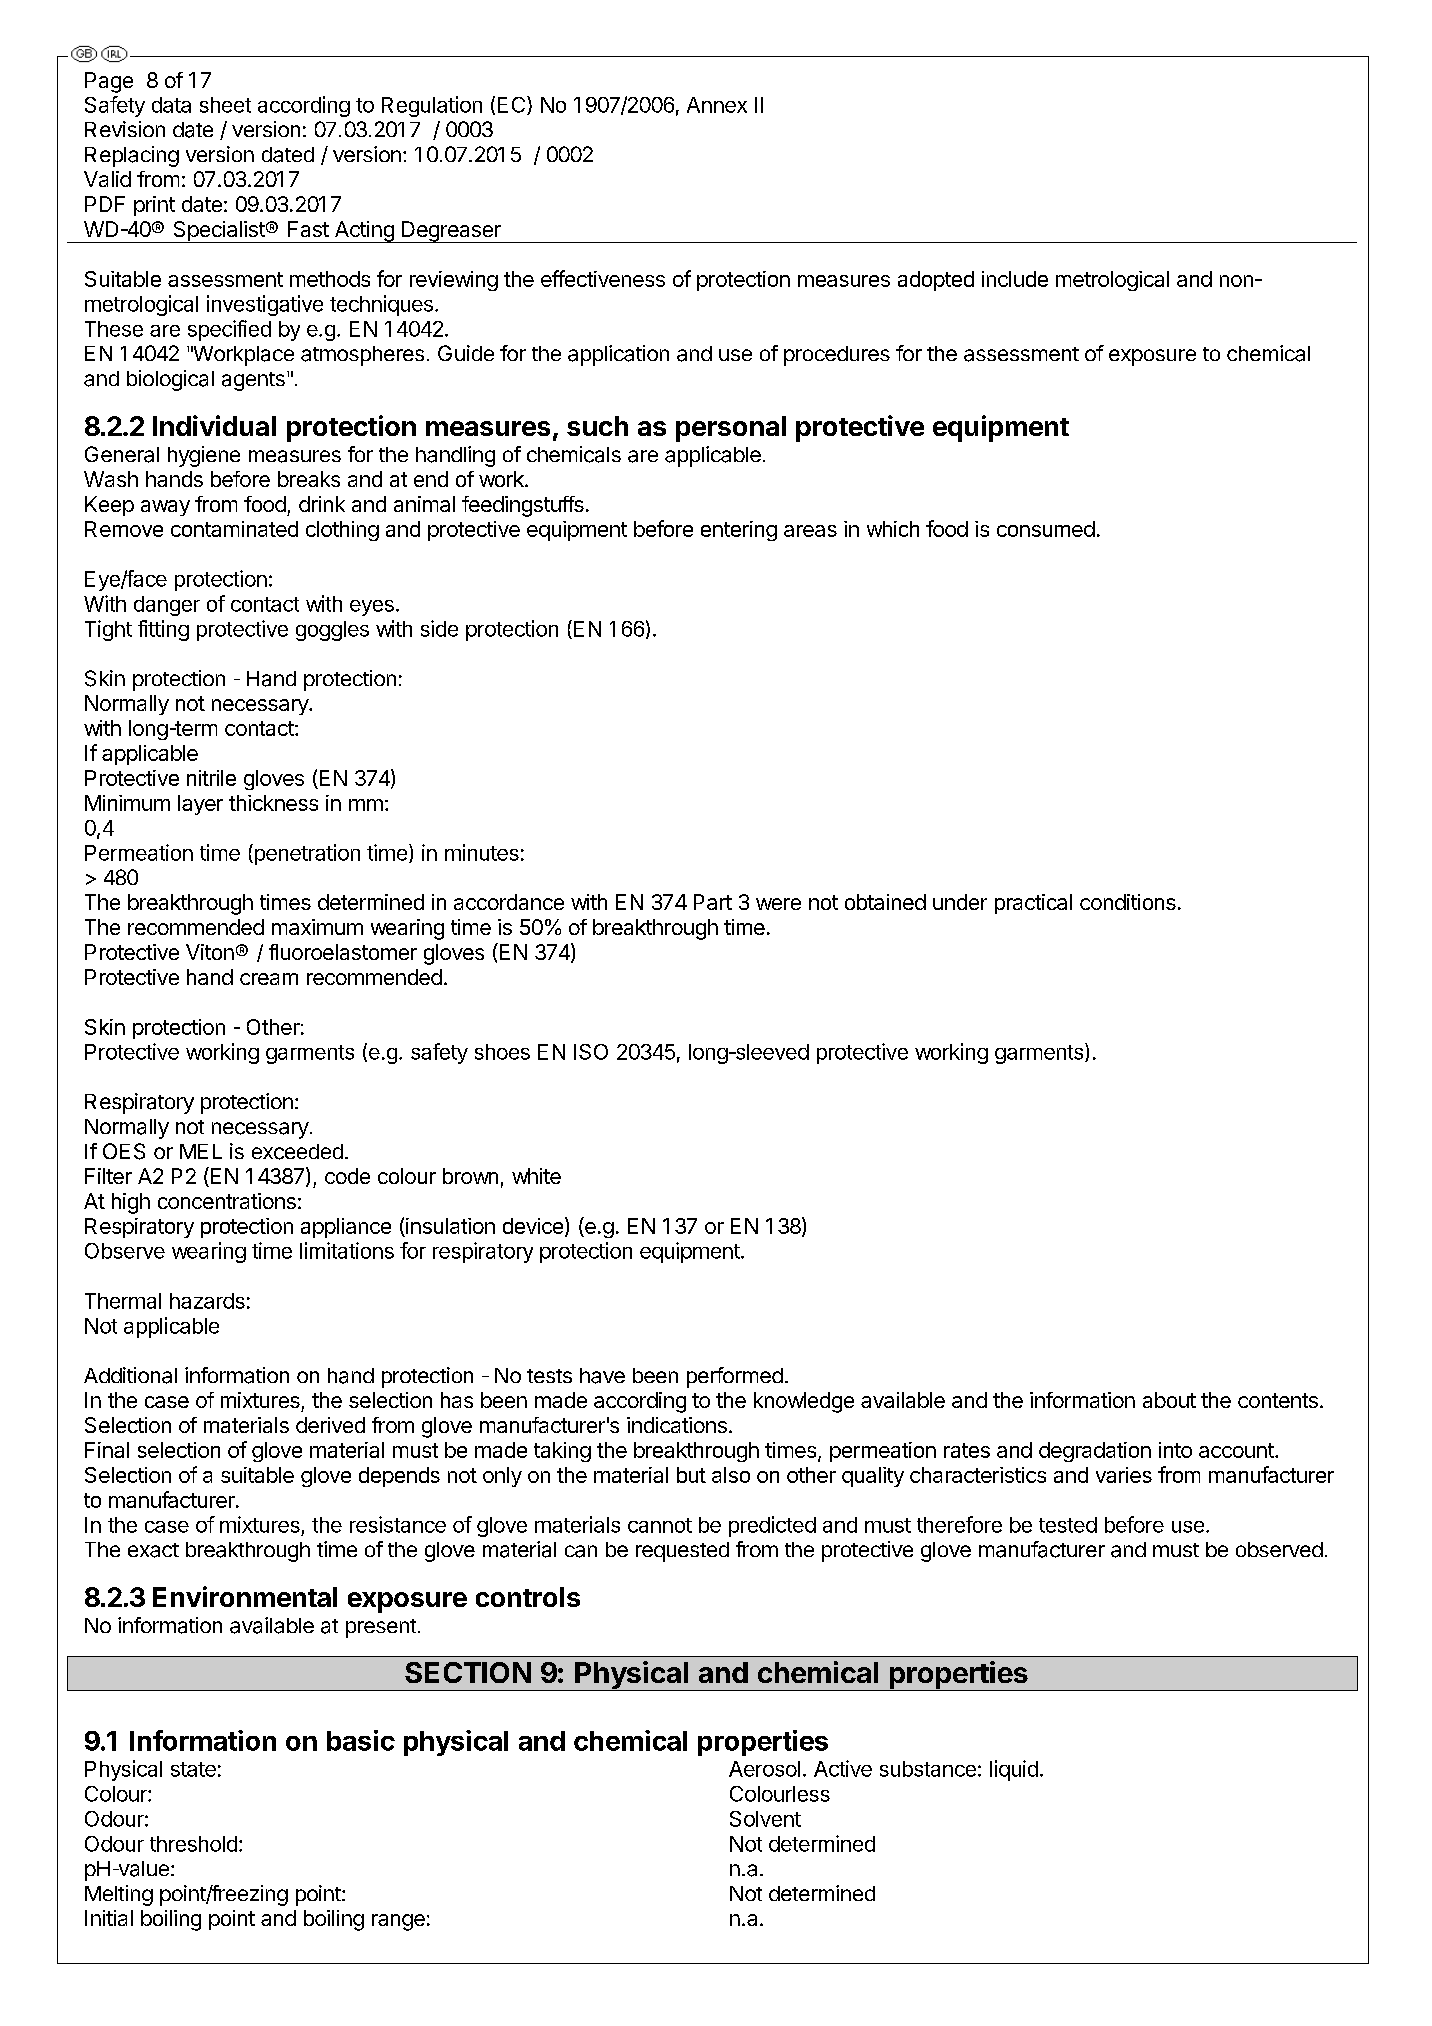 The height and width of the screenshot is (2026, 1432). What do you see at coordinates (1014, 1770) in the screenshot?
I see `liquid` at bounding box center [1014, 1770].
